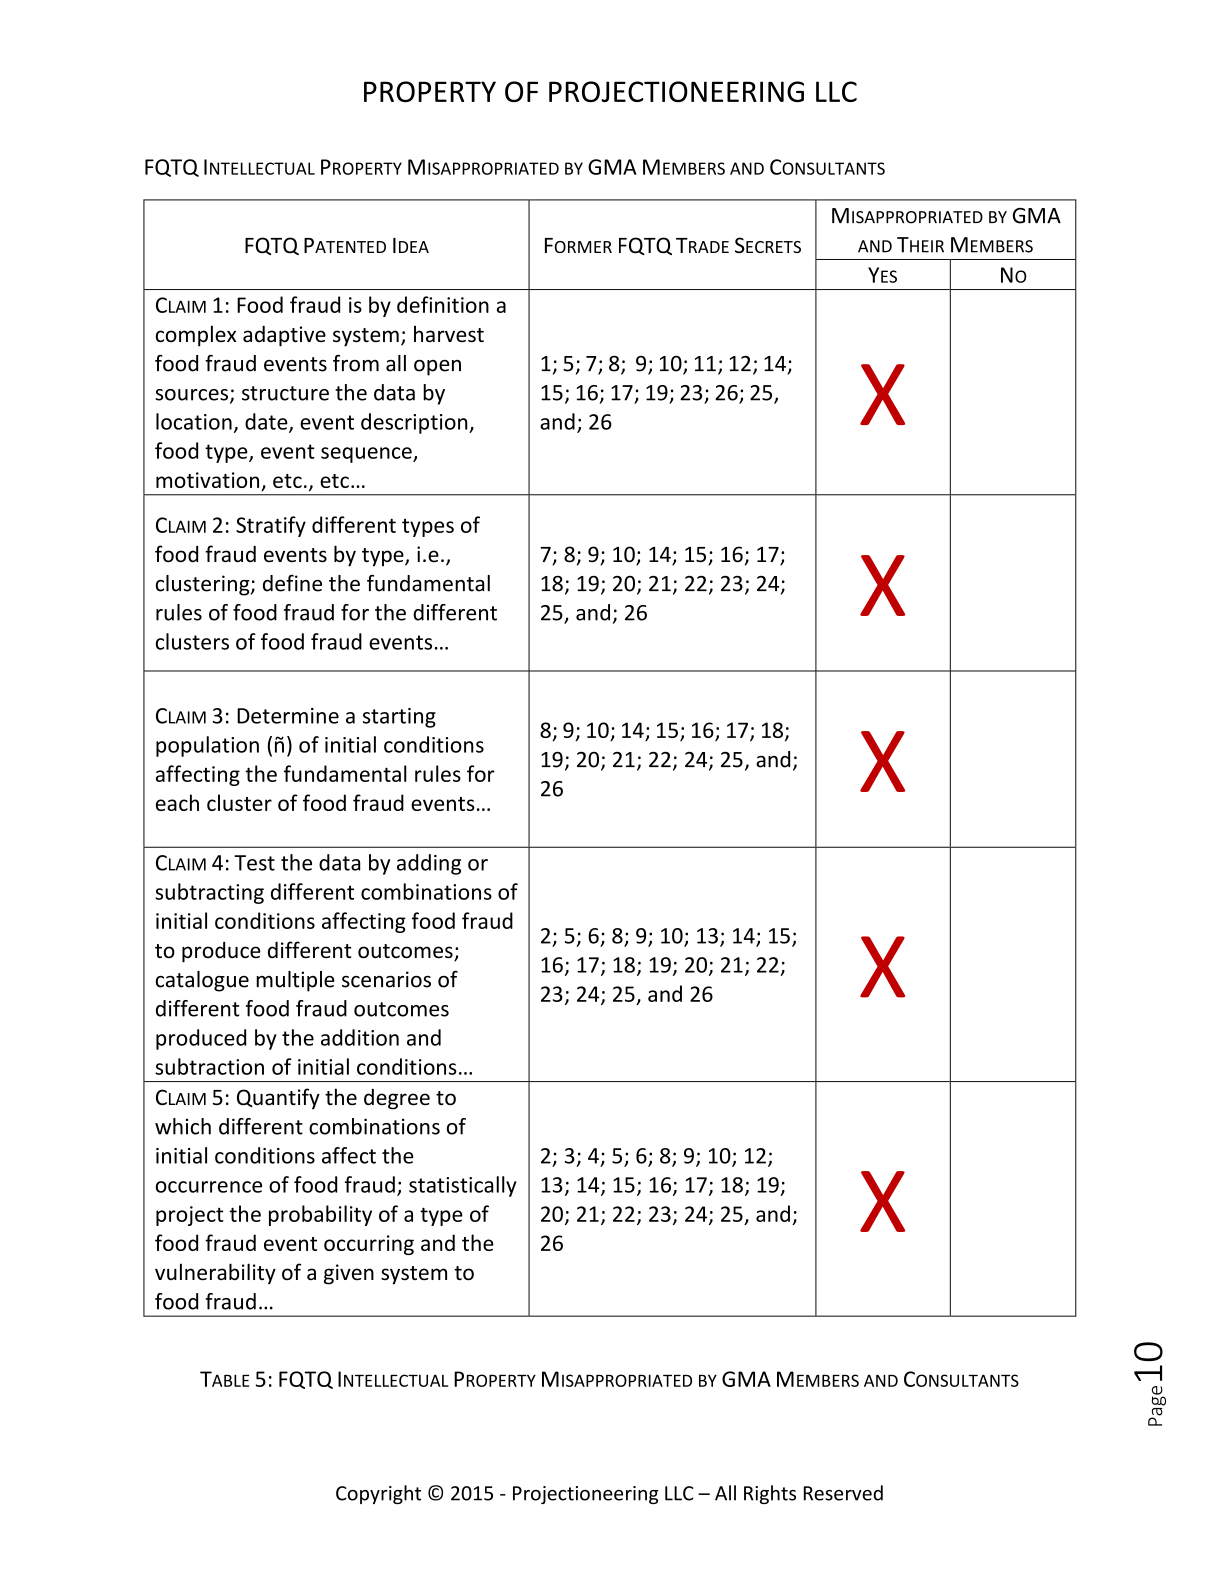 The height and width of the screenshot is (1578, 1219). I want to click on adaptive, so click(284, 336).
